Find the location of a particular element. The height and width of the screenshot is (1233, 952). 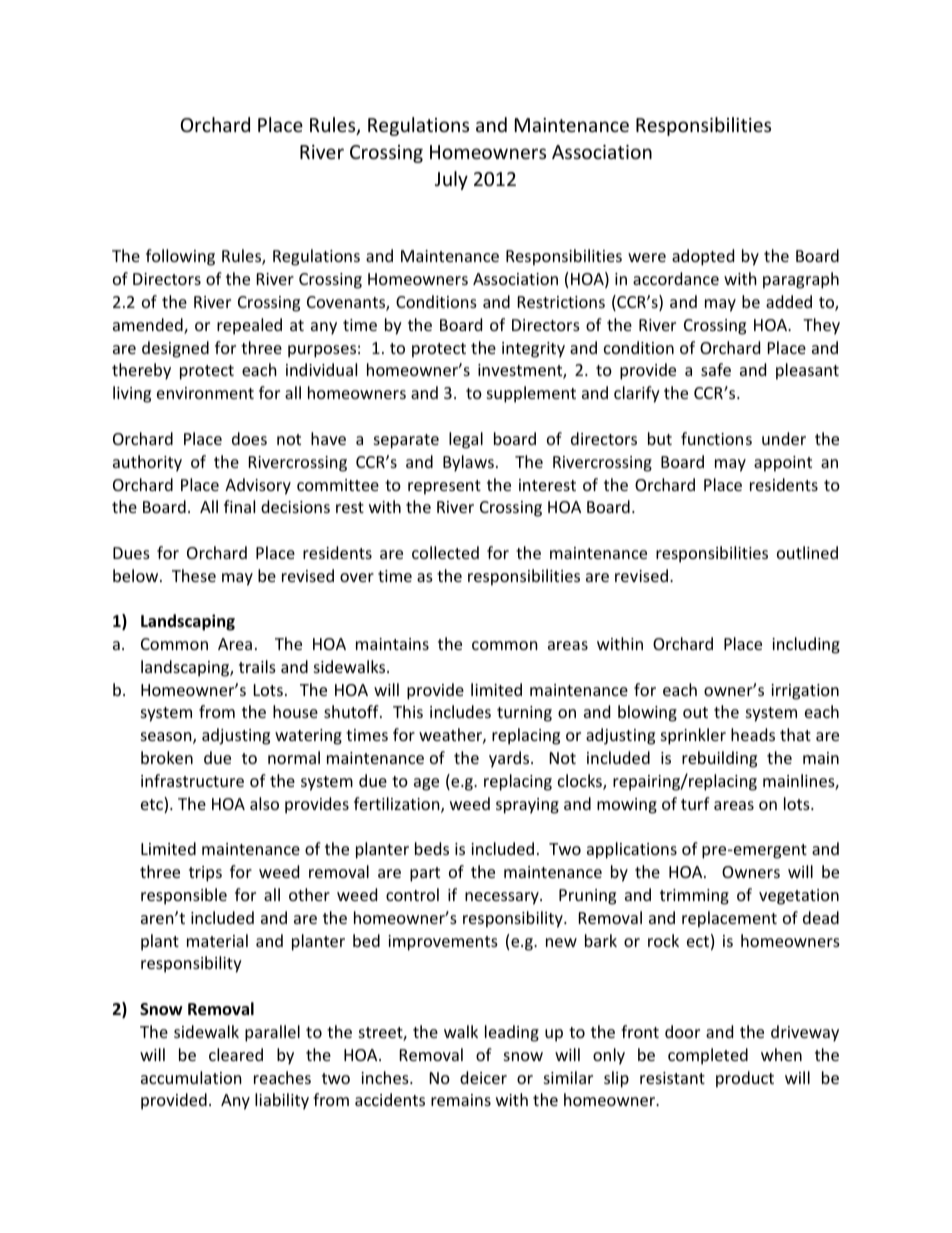

These is located at coordinates (194, 575).
